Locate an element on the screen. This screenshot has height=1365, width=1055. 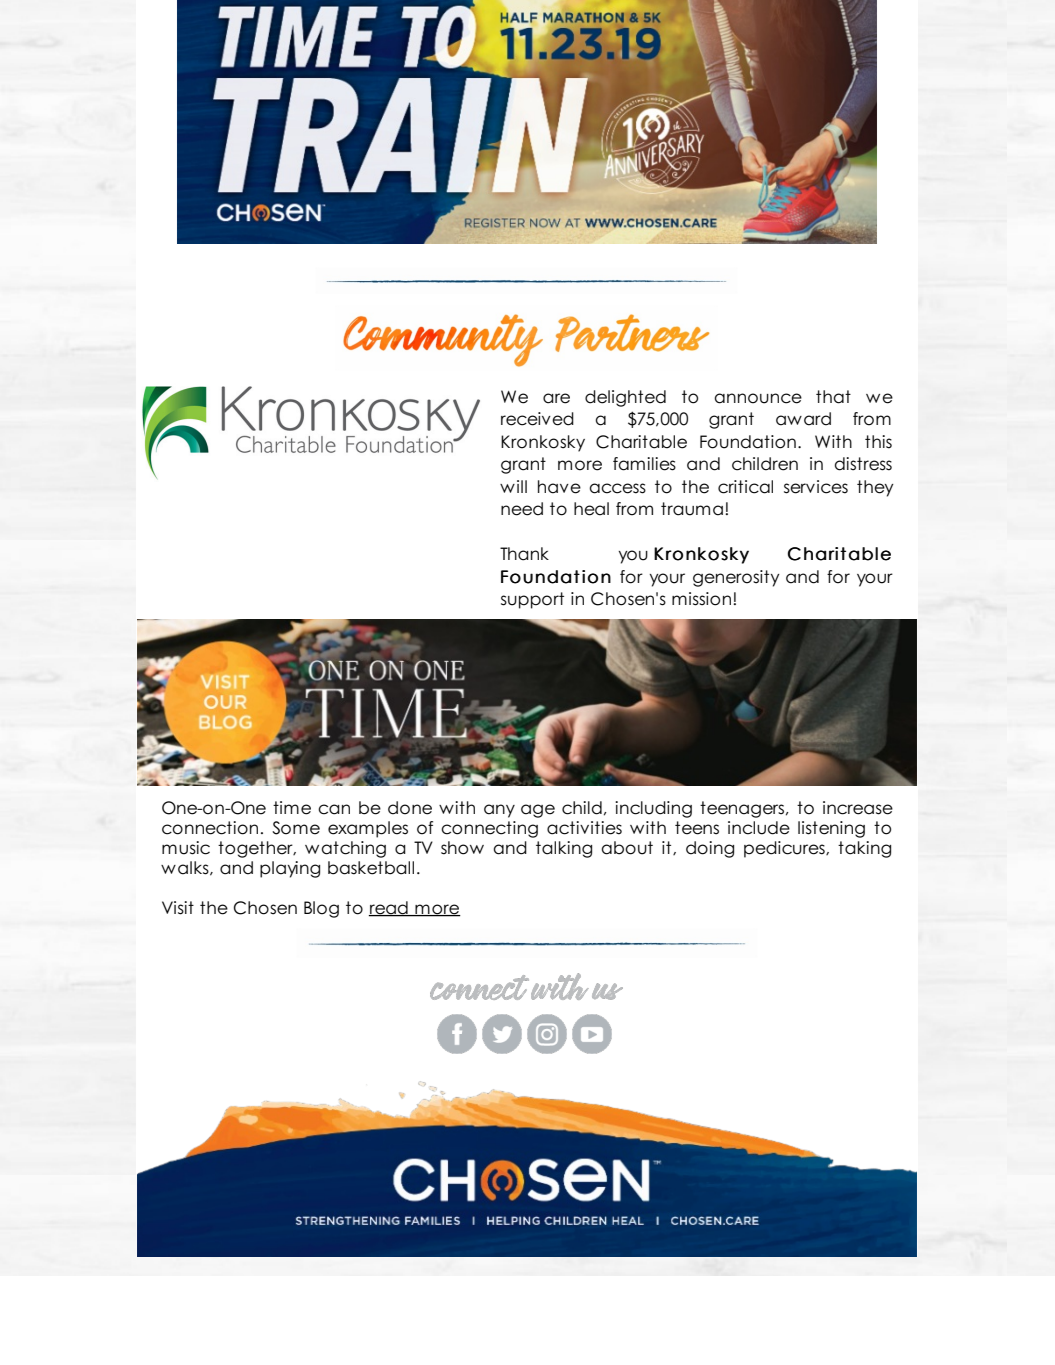
Blog is located at coordinates (321, 909).
